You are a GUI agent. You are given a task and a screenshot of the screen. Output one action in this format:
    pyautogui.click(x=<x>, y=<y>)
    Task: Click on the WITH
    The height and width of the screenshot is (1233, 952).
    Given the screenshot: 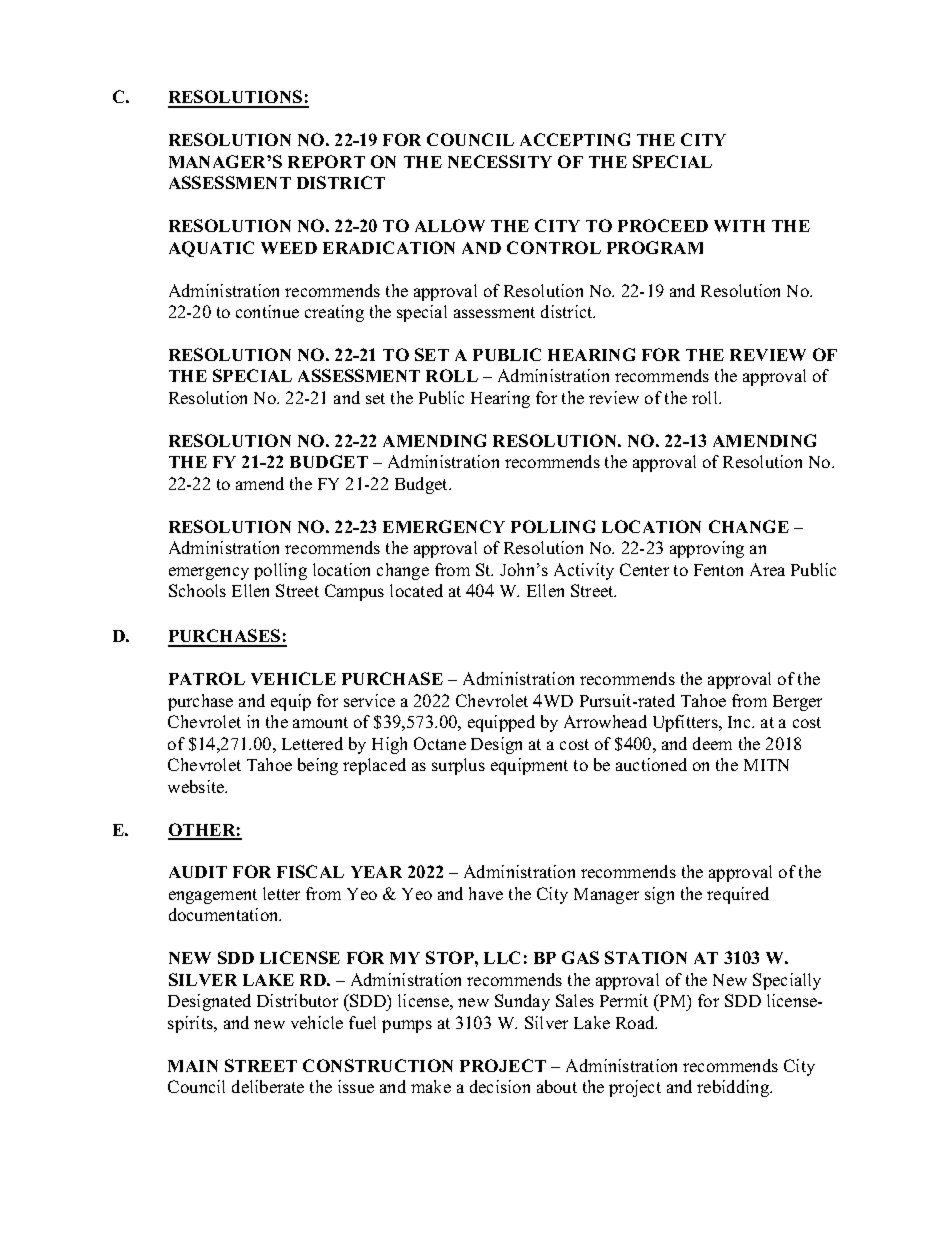 What is the action you would take?
    pyautogui.click(x=739, y=226)
